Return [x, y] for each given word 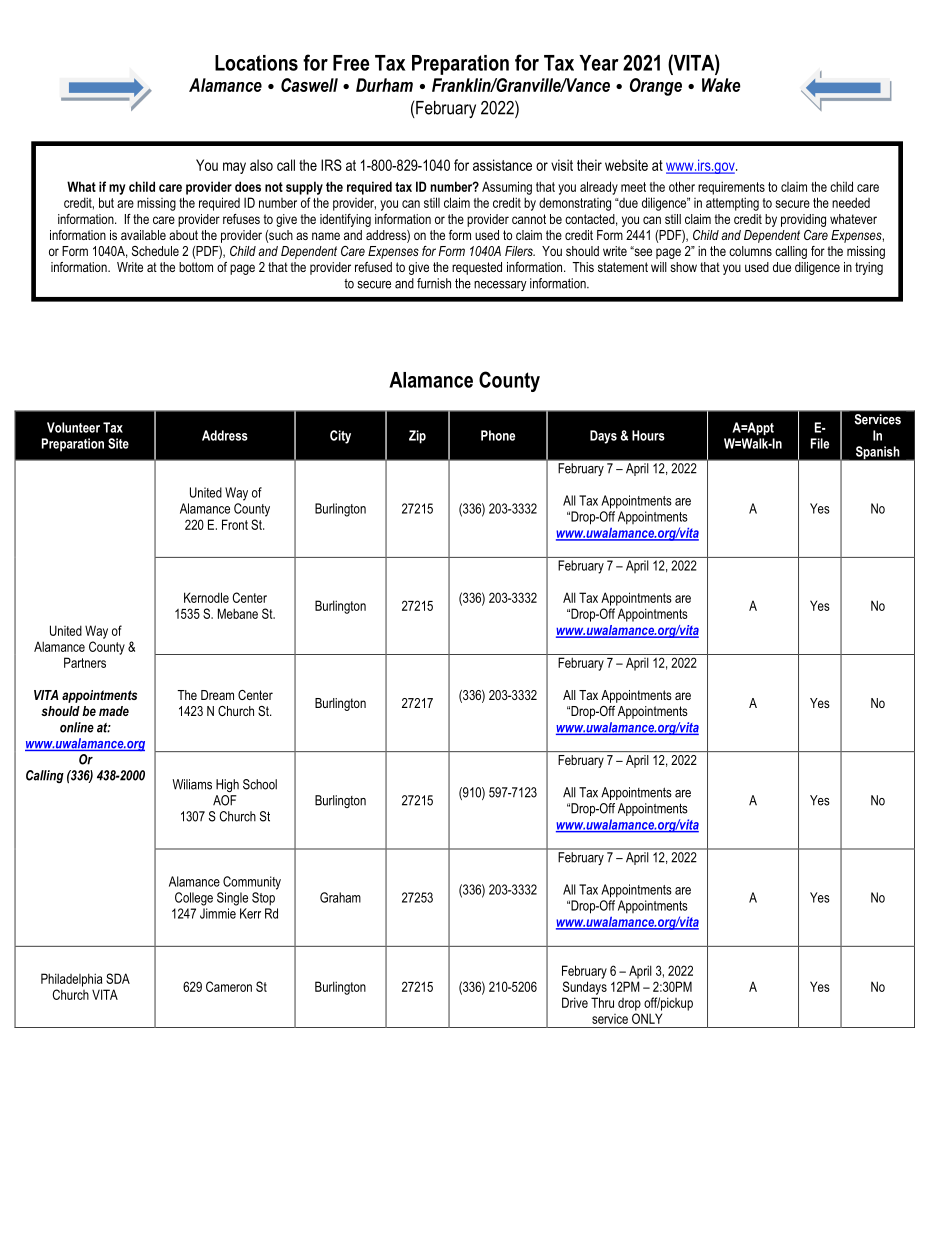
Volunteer [73, 427]
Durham [384, 85]
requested [477, 268]
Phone [498, 435]
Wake [721, 85]
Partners [85, 662]
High [227, 785]
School [260, 784]
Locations [256, 63]
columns [750, 251]
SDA [118, 978]
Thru [602, 1002]
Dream [217, 695]
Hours [648, 435]
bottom [196, 267]
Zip [417, 437]
